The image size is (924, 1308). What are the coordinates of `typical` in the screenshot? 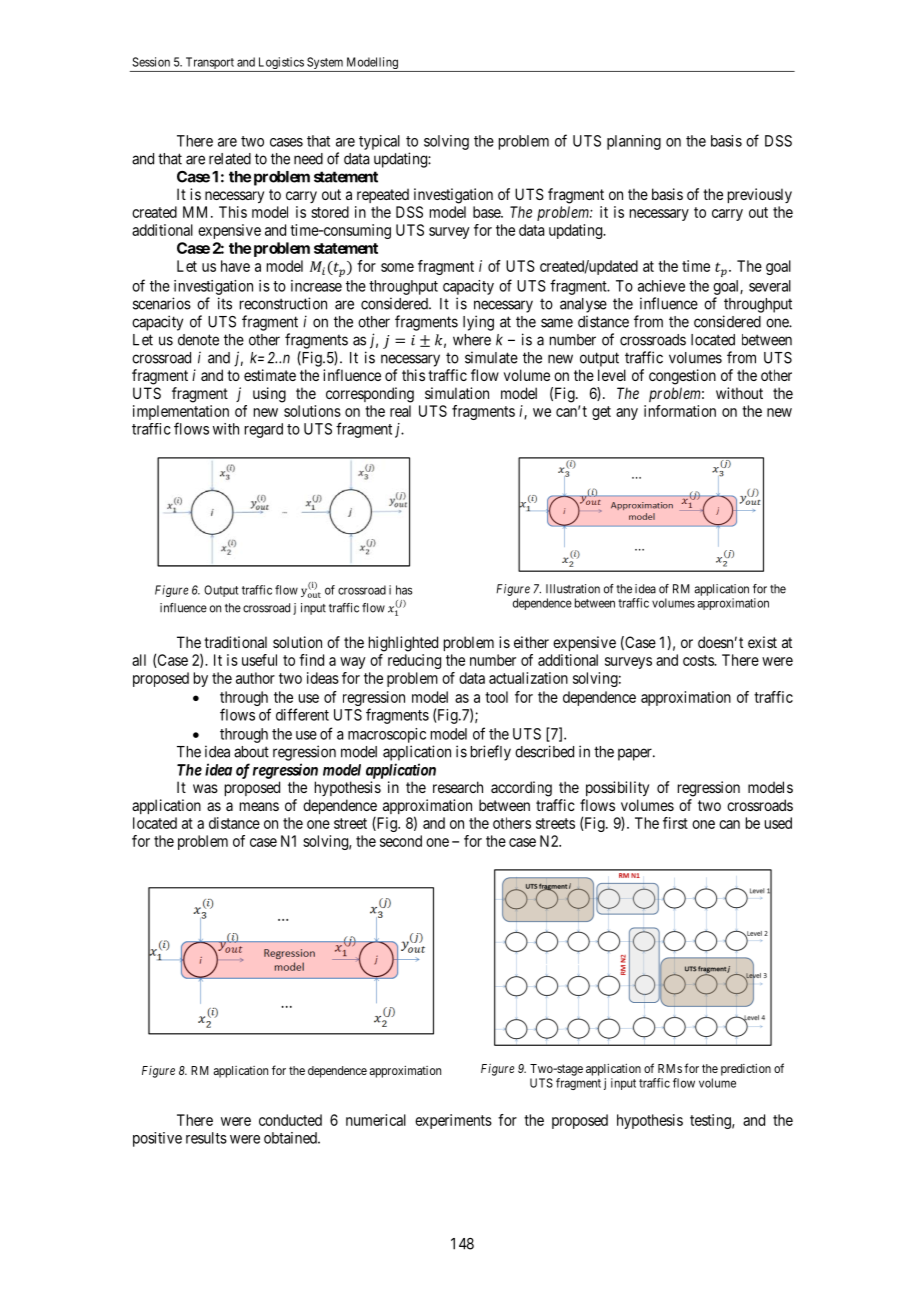 It's located at (379, 142).
